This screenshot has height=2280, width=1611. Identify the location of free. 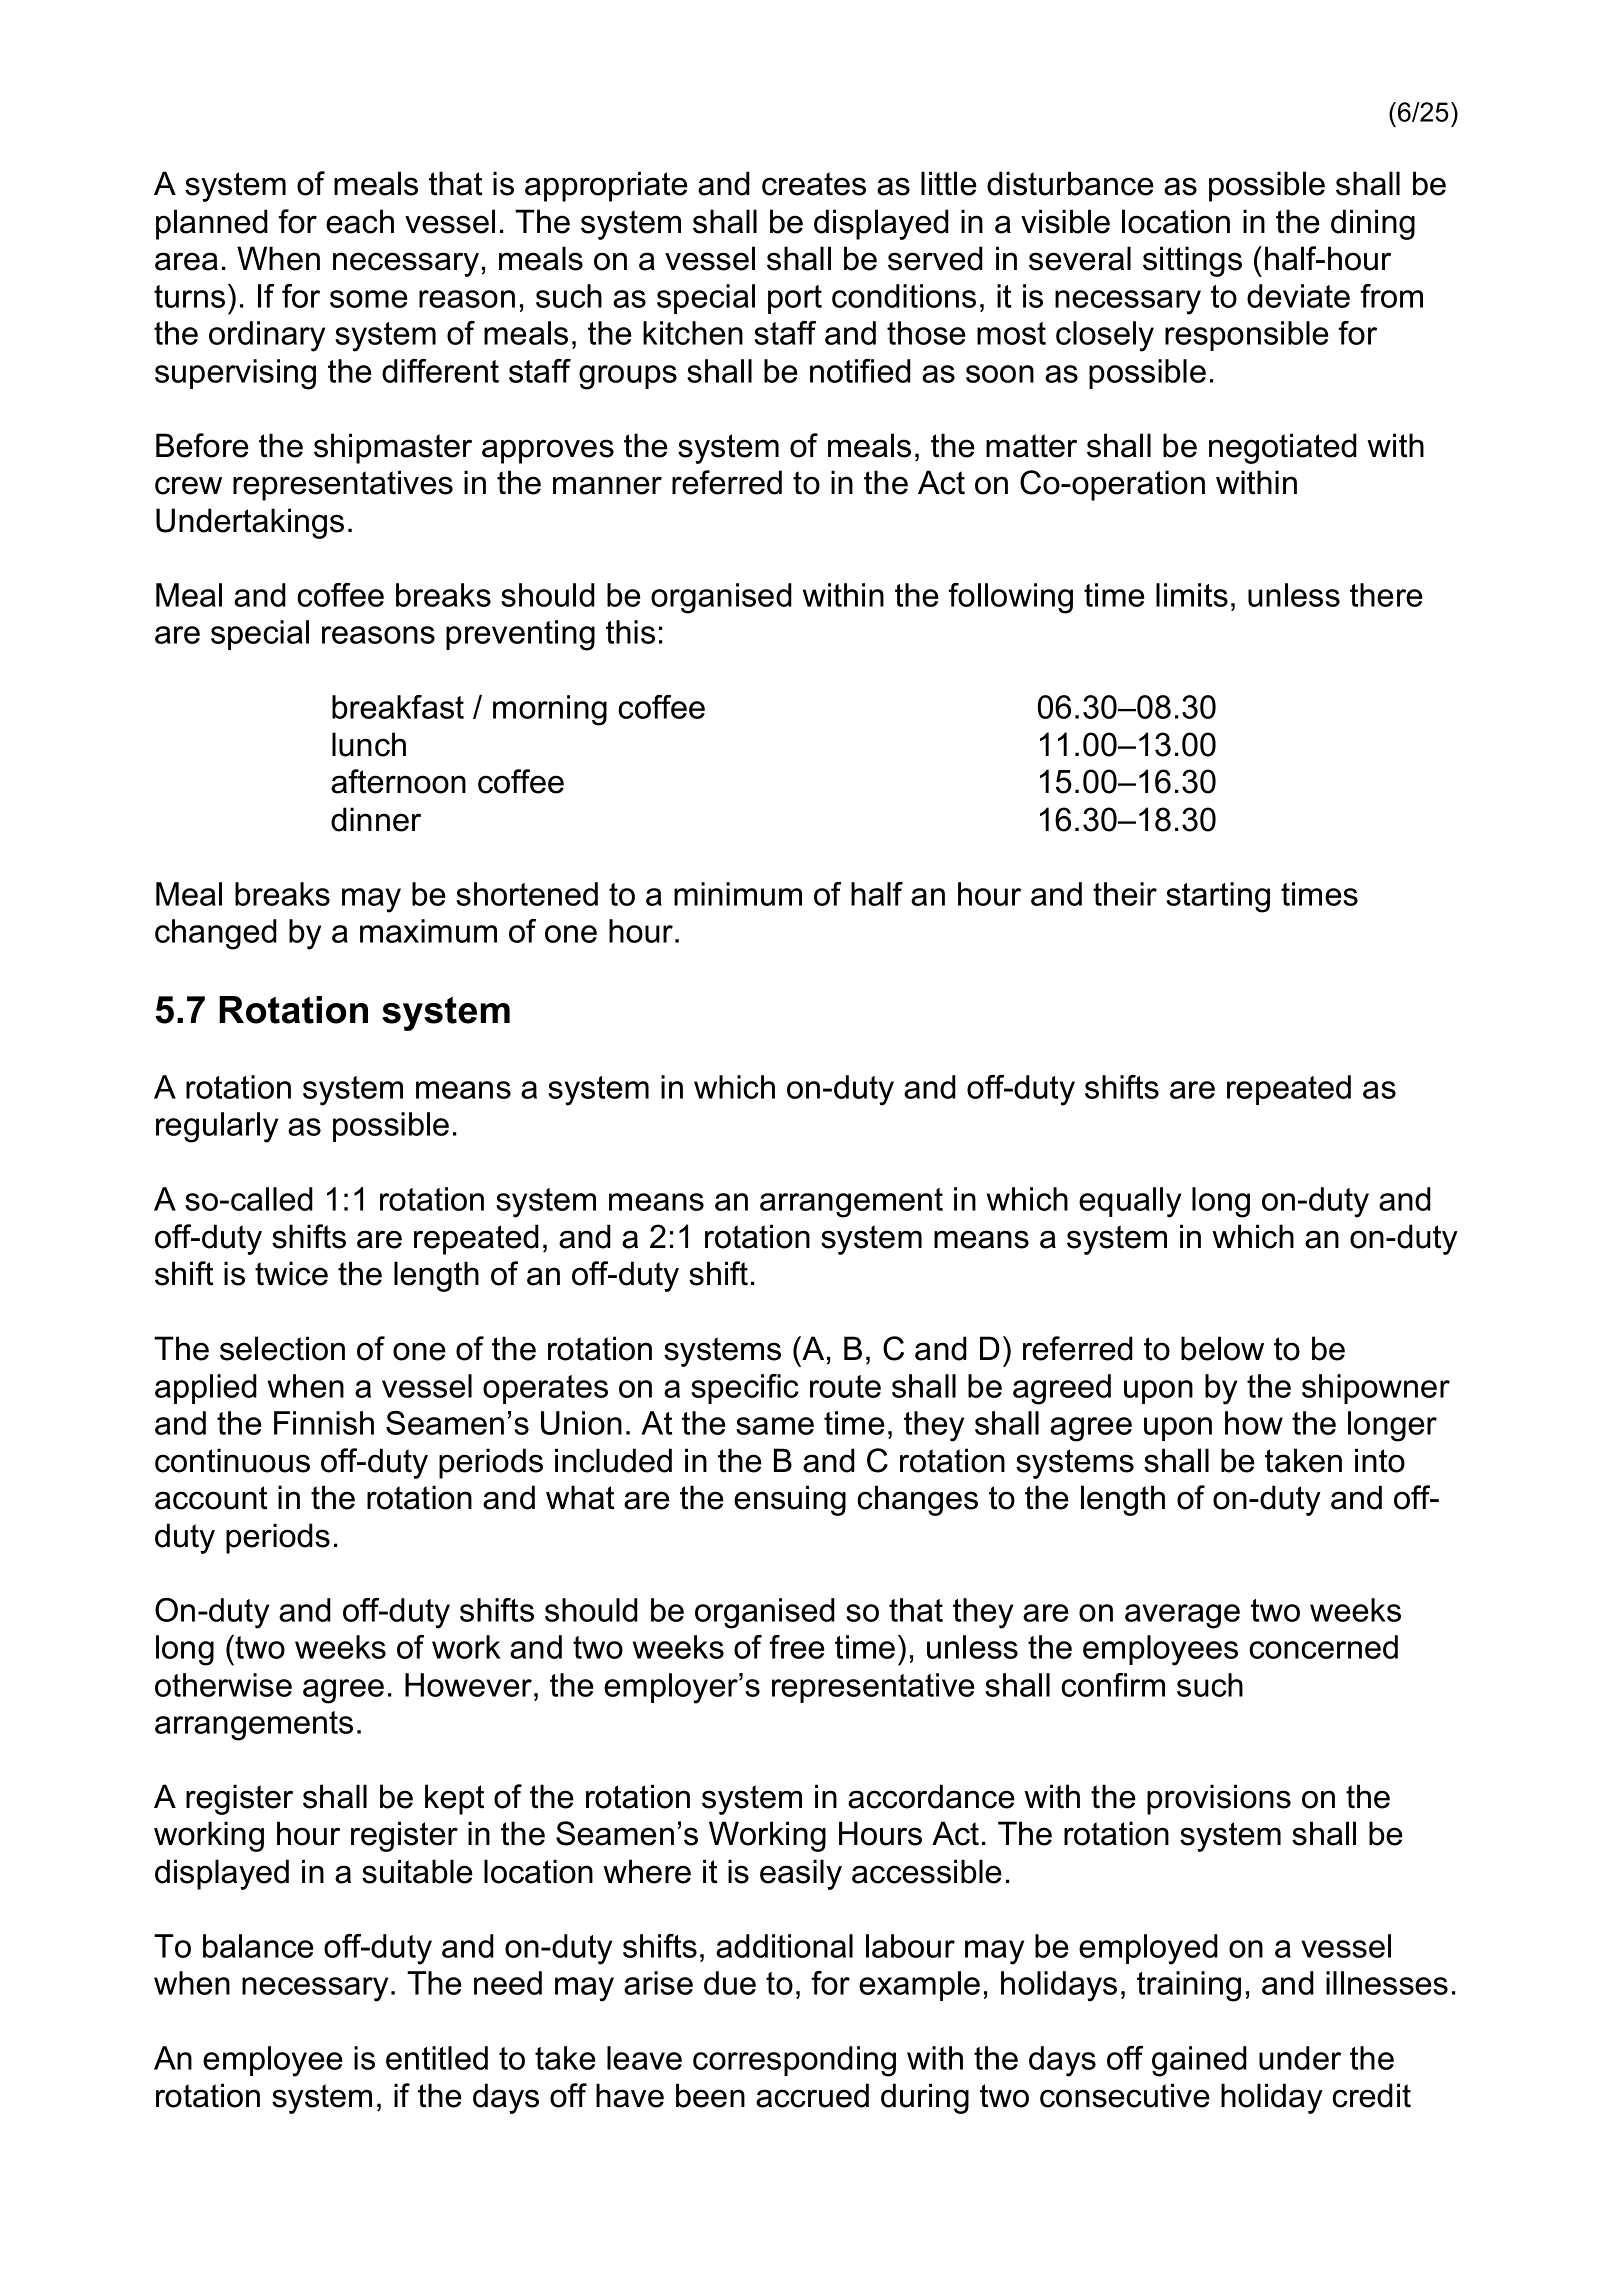
(797, 1647).
